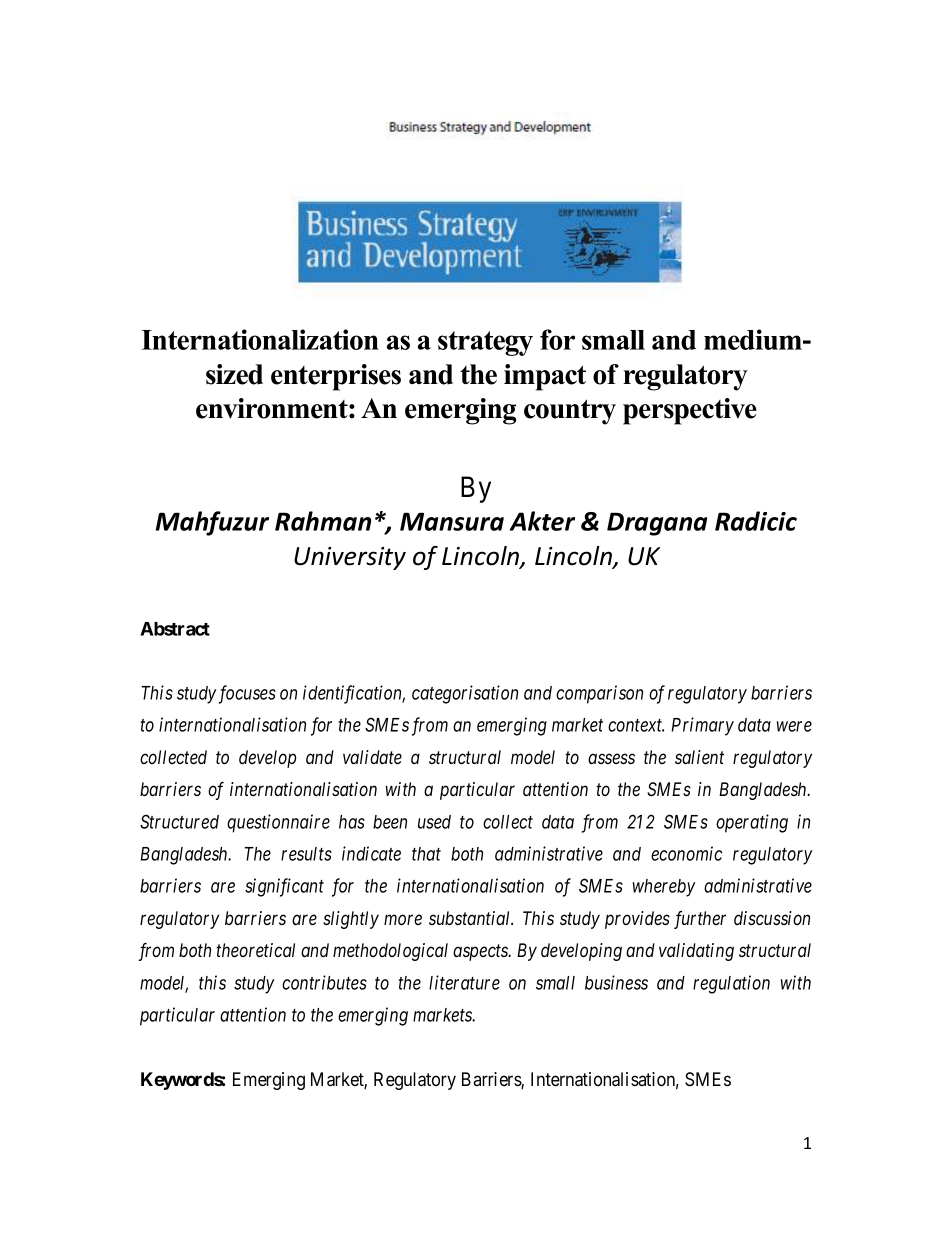 This screenshot has width=952, height=1233. Describe the element at coordinates (690, 411) in the screenshot. I see `perspective` at that location.
